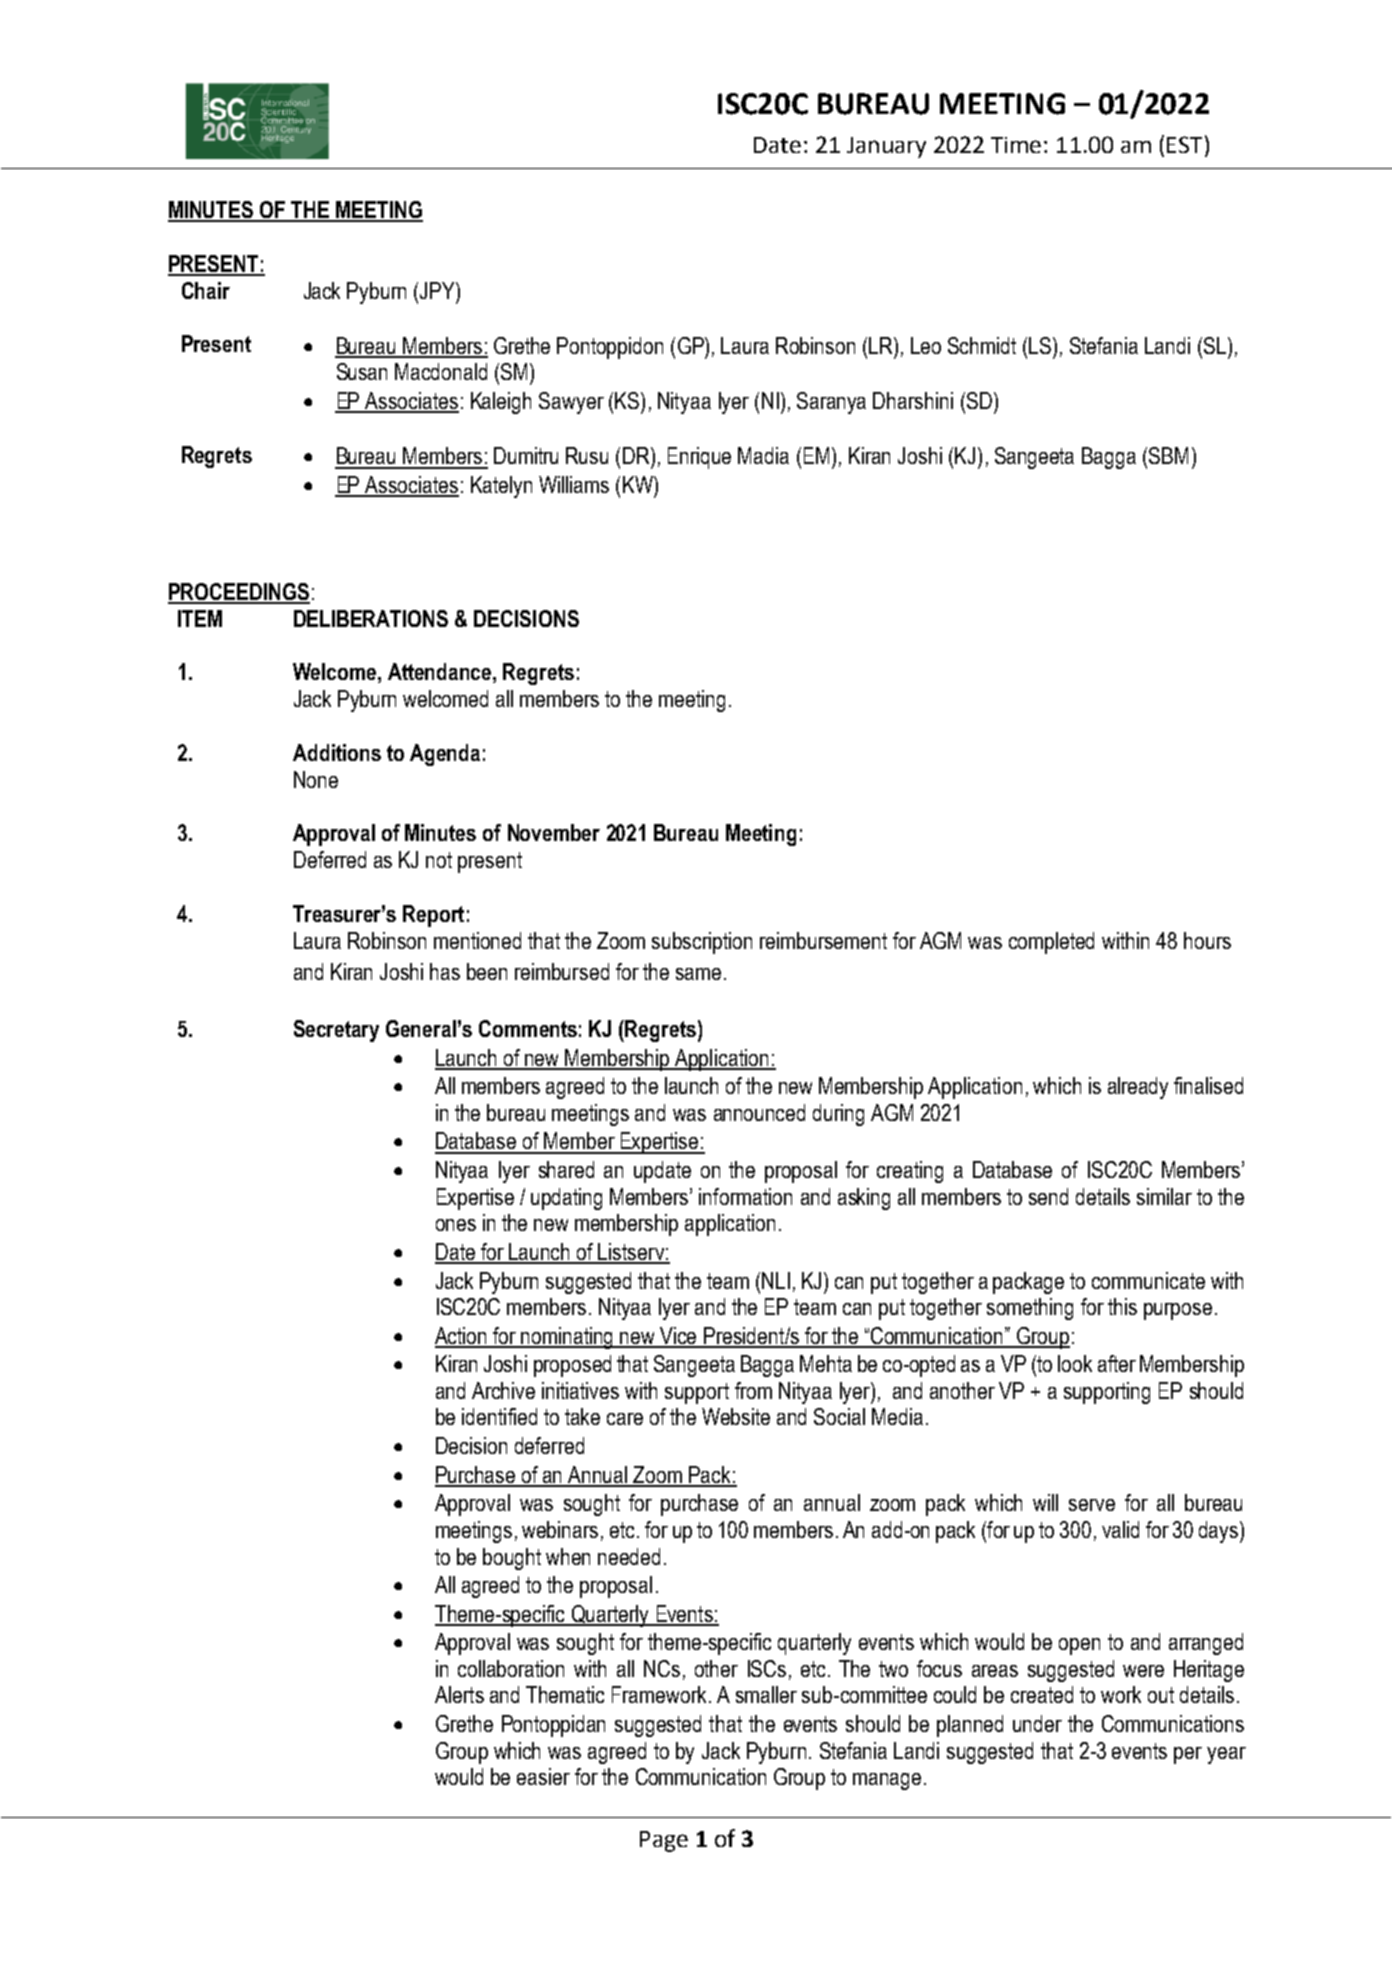  I want to click on Enrique, so click(699, 458).
